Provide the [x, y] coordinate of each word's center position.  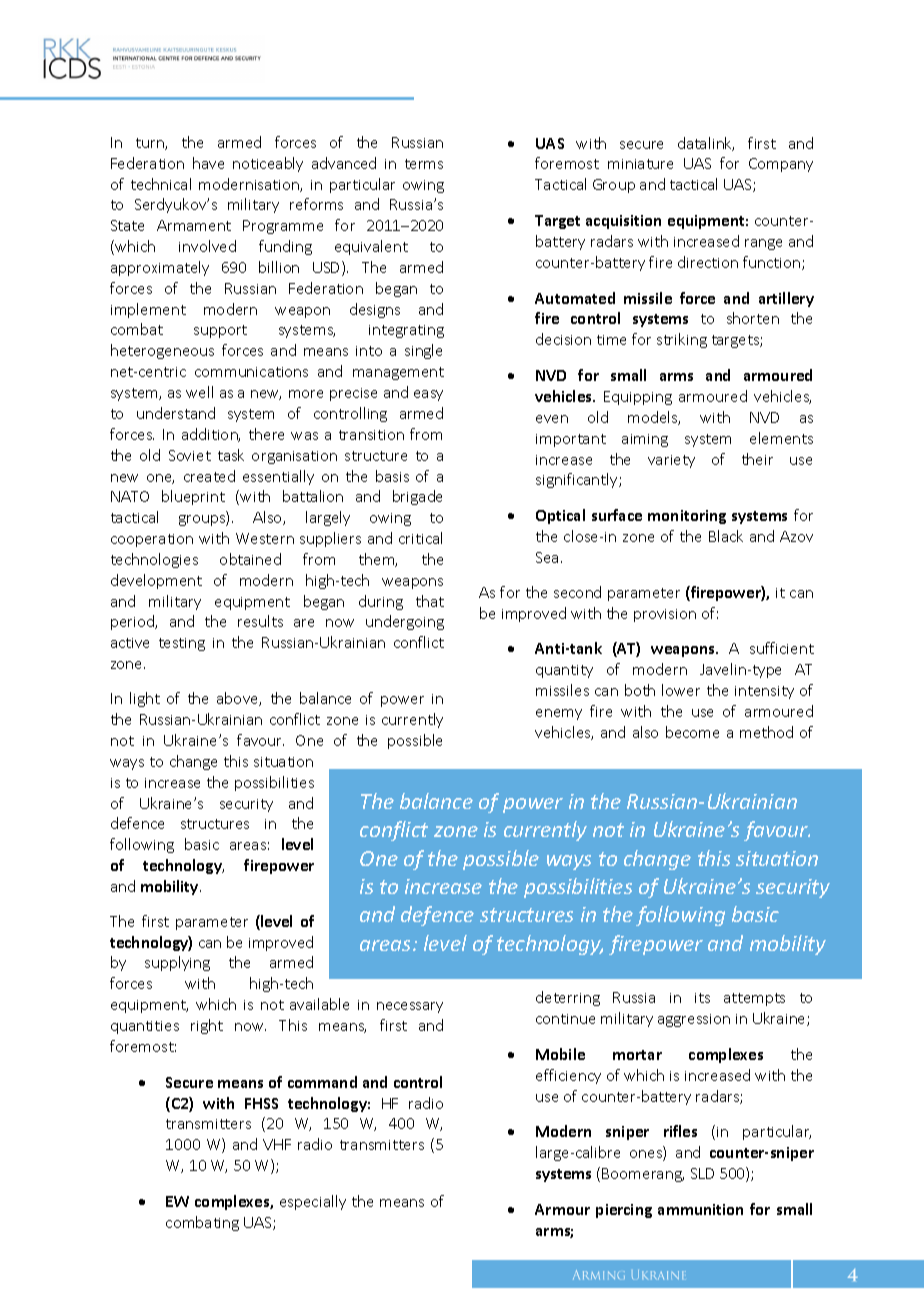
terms [424, 164]
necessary [410, 1007]
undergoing [405, 622]
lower [681, 690]
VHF [277, 1144]
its [702, 998]
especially [313, 1202]
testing [182, 644]
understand [176, 413]
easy [428, 395]
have [208, 163]
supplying [177, 963]
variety [671, 461]
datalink [706, 144]
